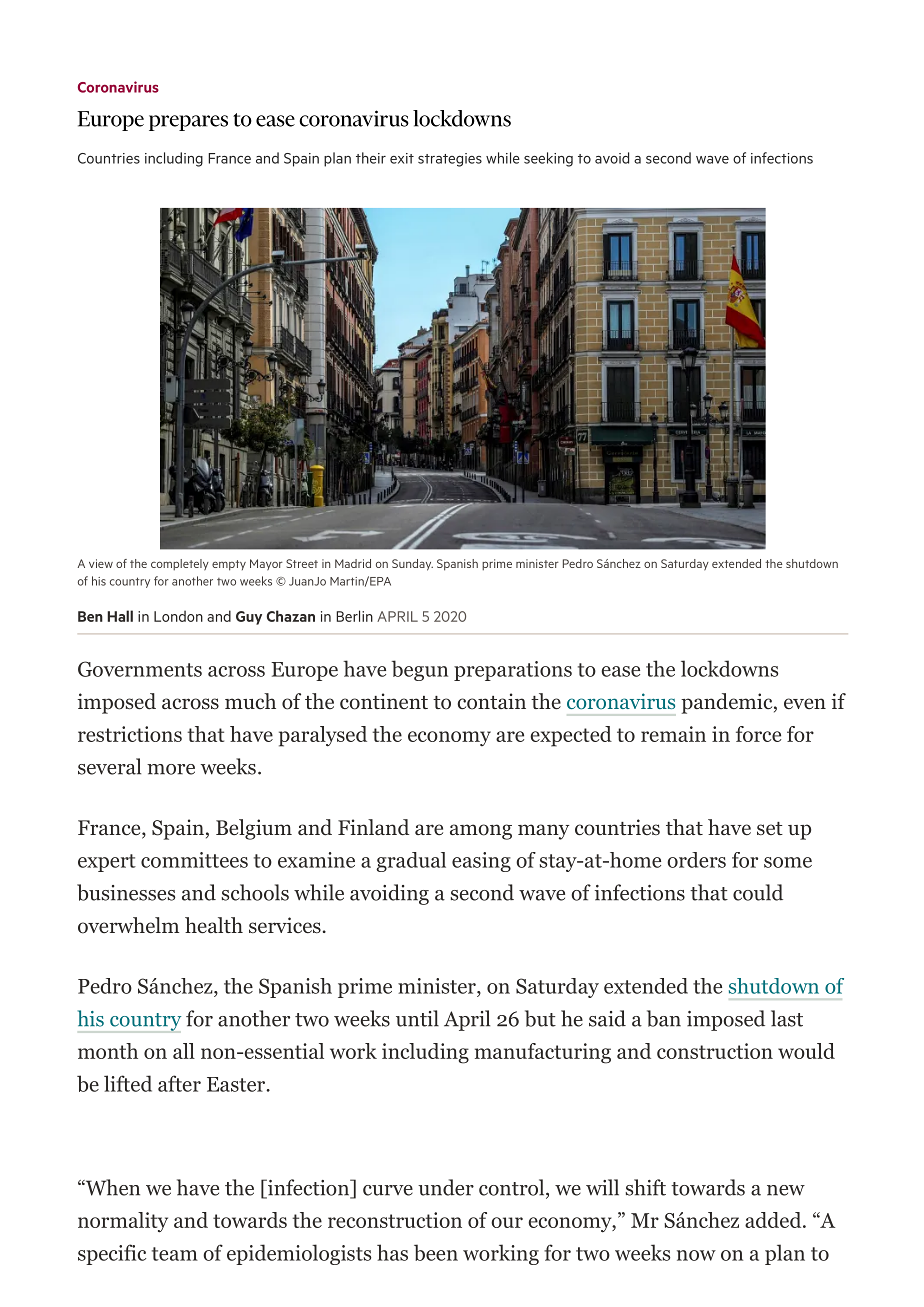 The height and width of the page is (1307, 924). I want to click on team, so click(175, 1254).
